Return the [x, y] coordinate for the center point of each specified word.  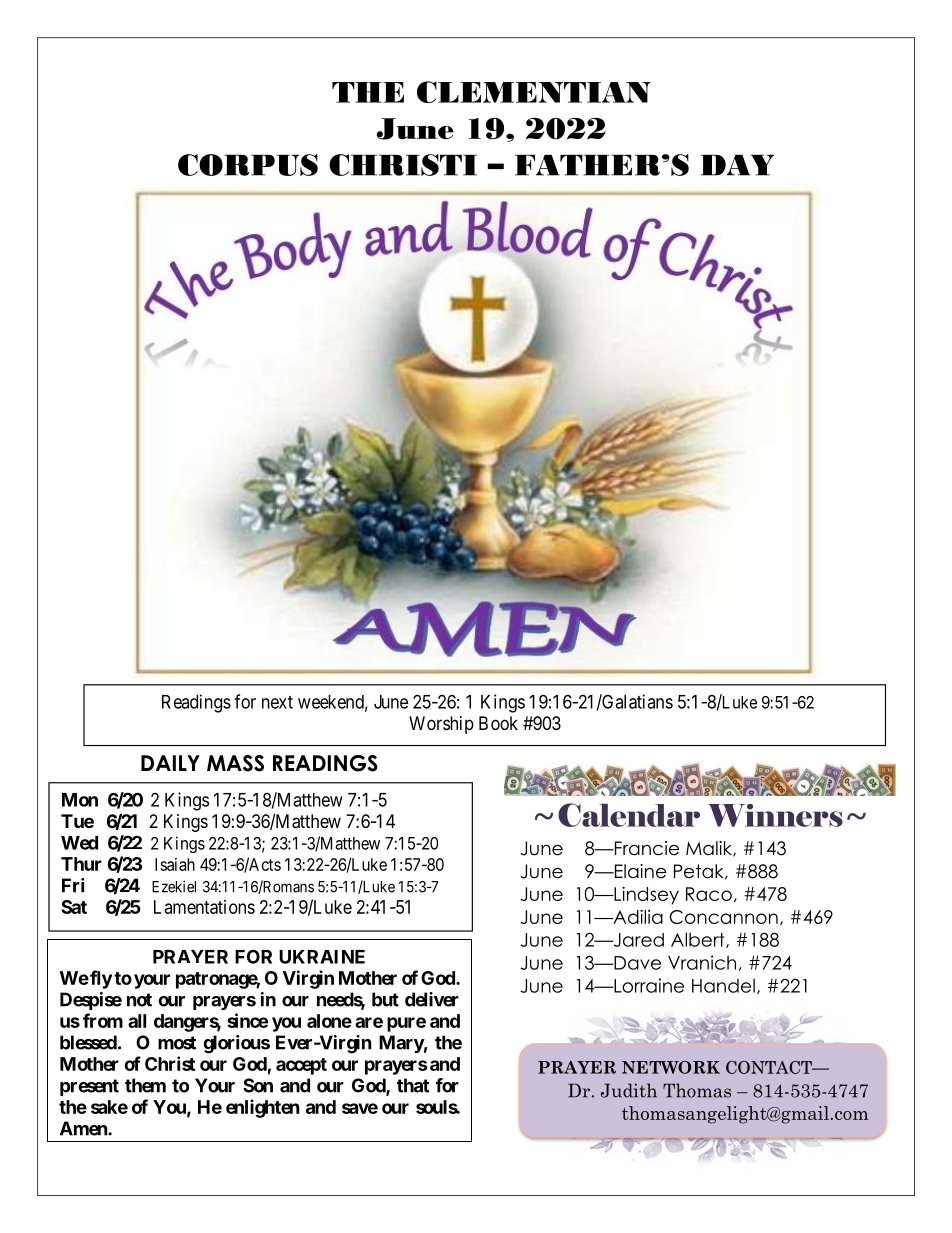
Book [498, 723]
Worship [441, 725]
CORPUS [248, 165]
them [145, 1085]
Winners [775, 815]
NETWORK [671, 1067]
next [277, 702]
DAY [737, 165]
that [413, 1085]
